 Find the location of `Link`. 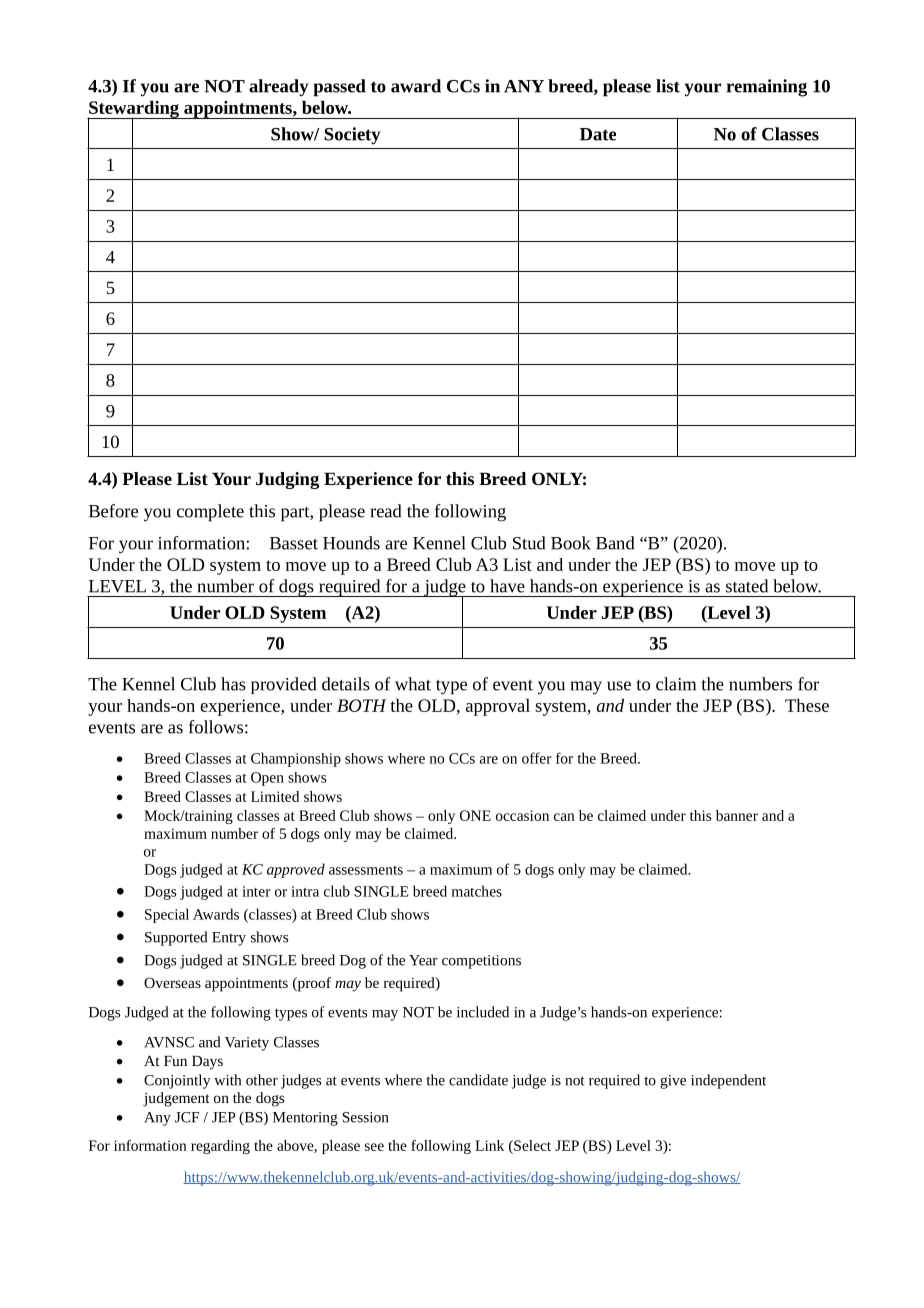

Link is located at coordinates (489, 1145).
